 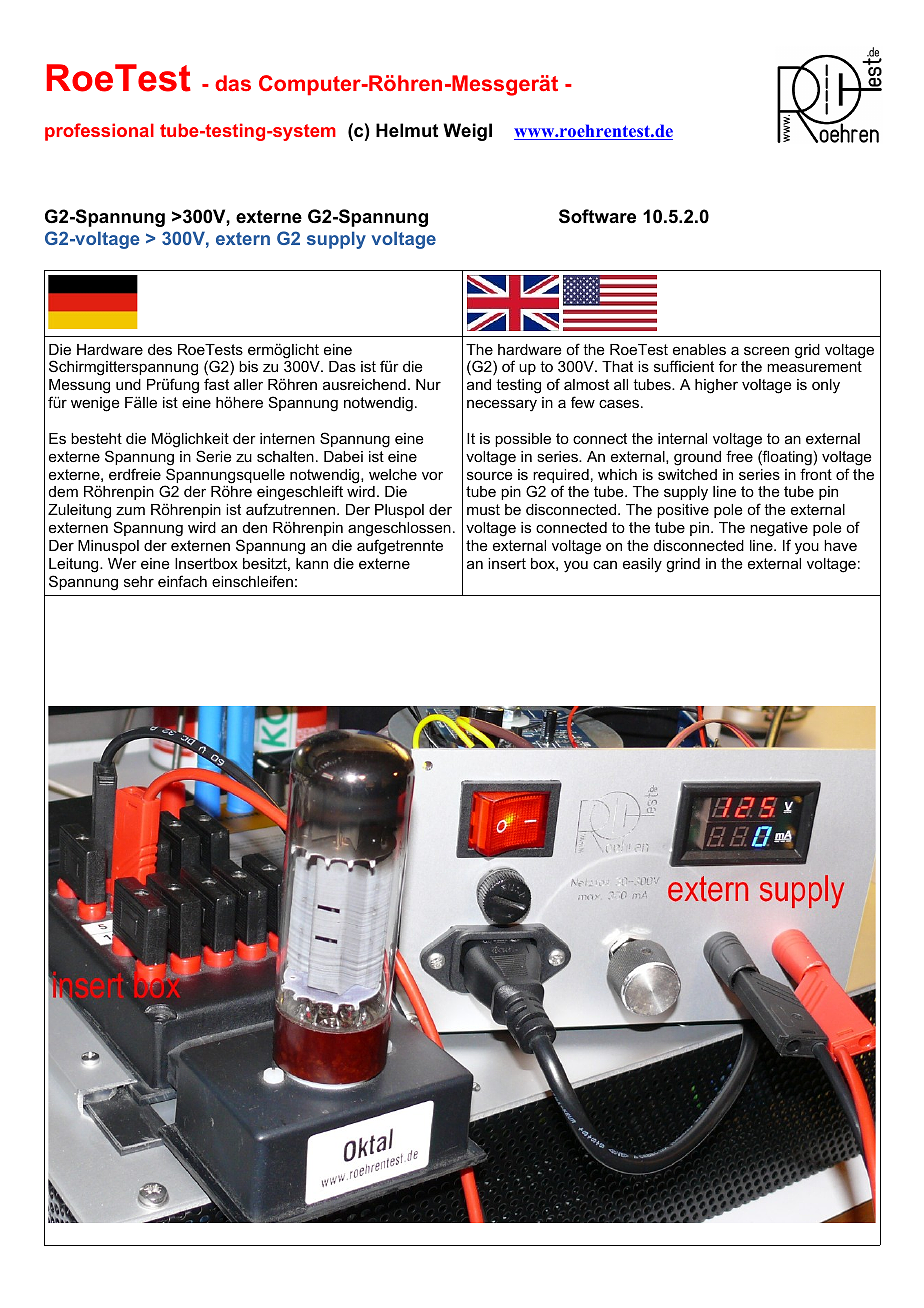 I want to click on Wer, so click(x=122, y=563).
